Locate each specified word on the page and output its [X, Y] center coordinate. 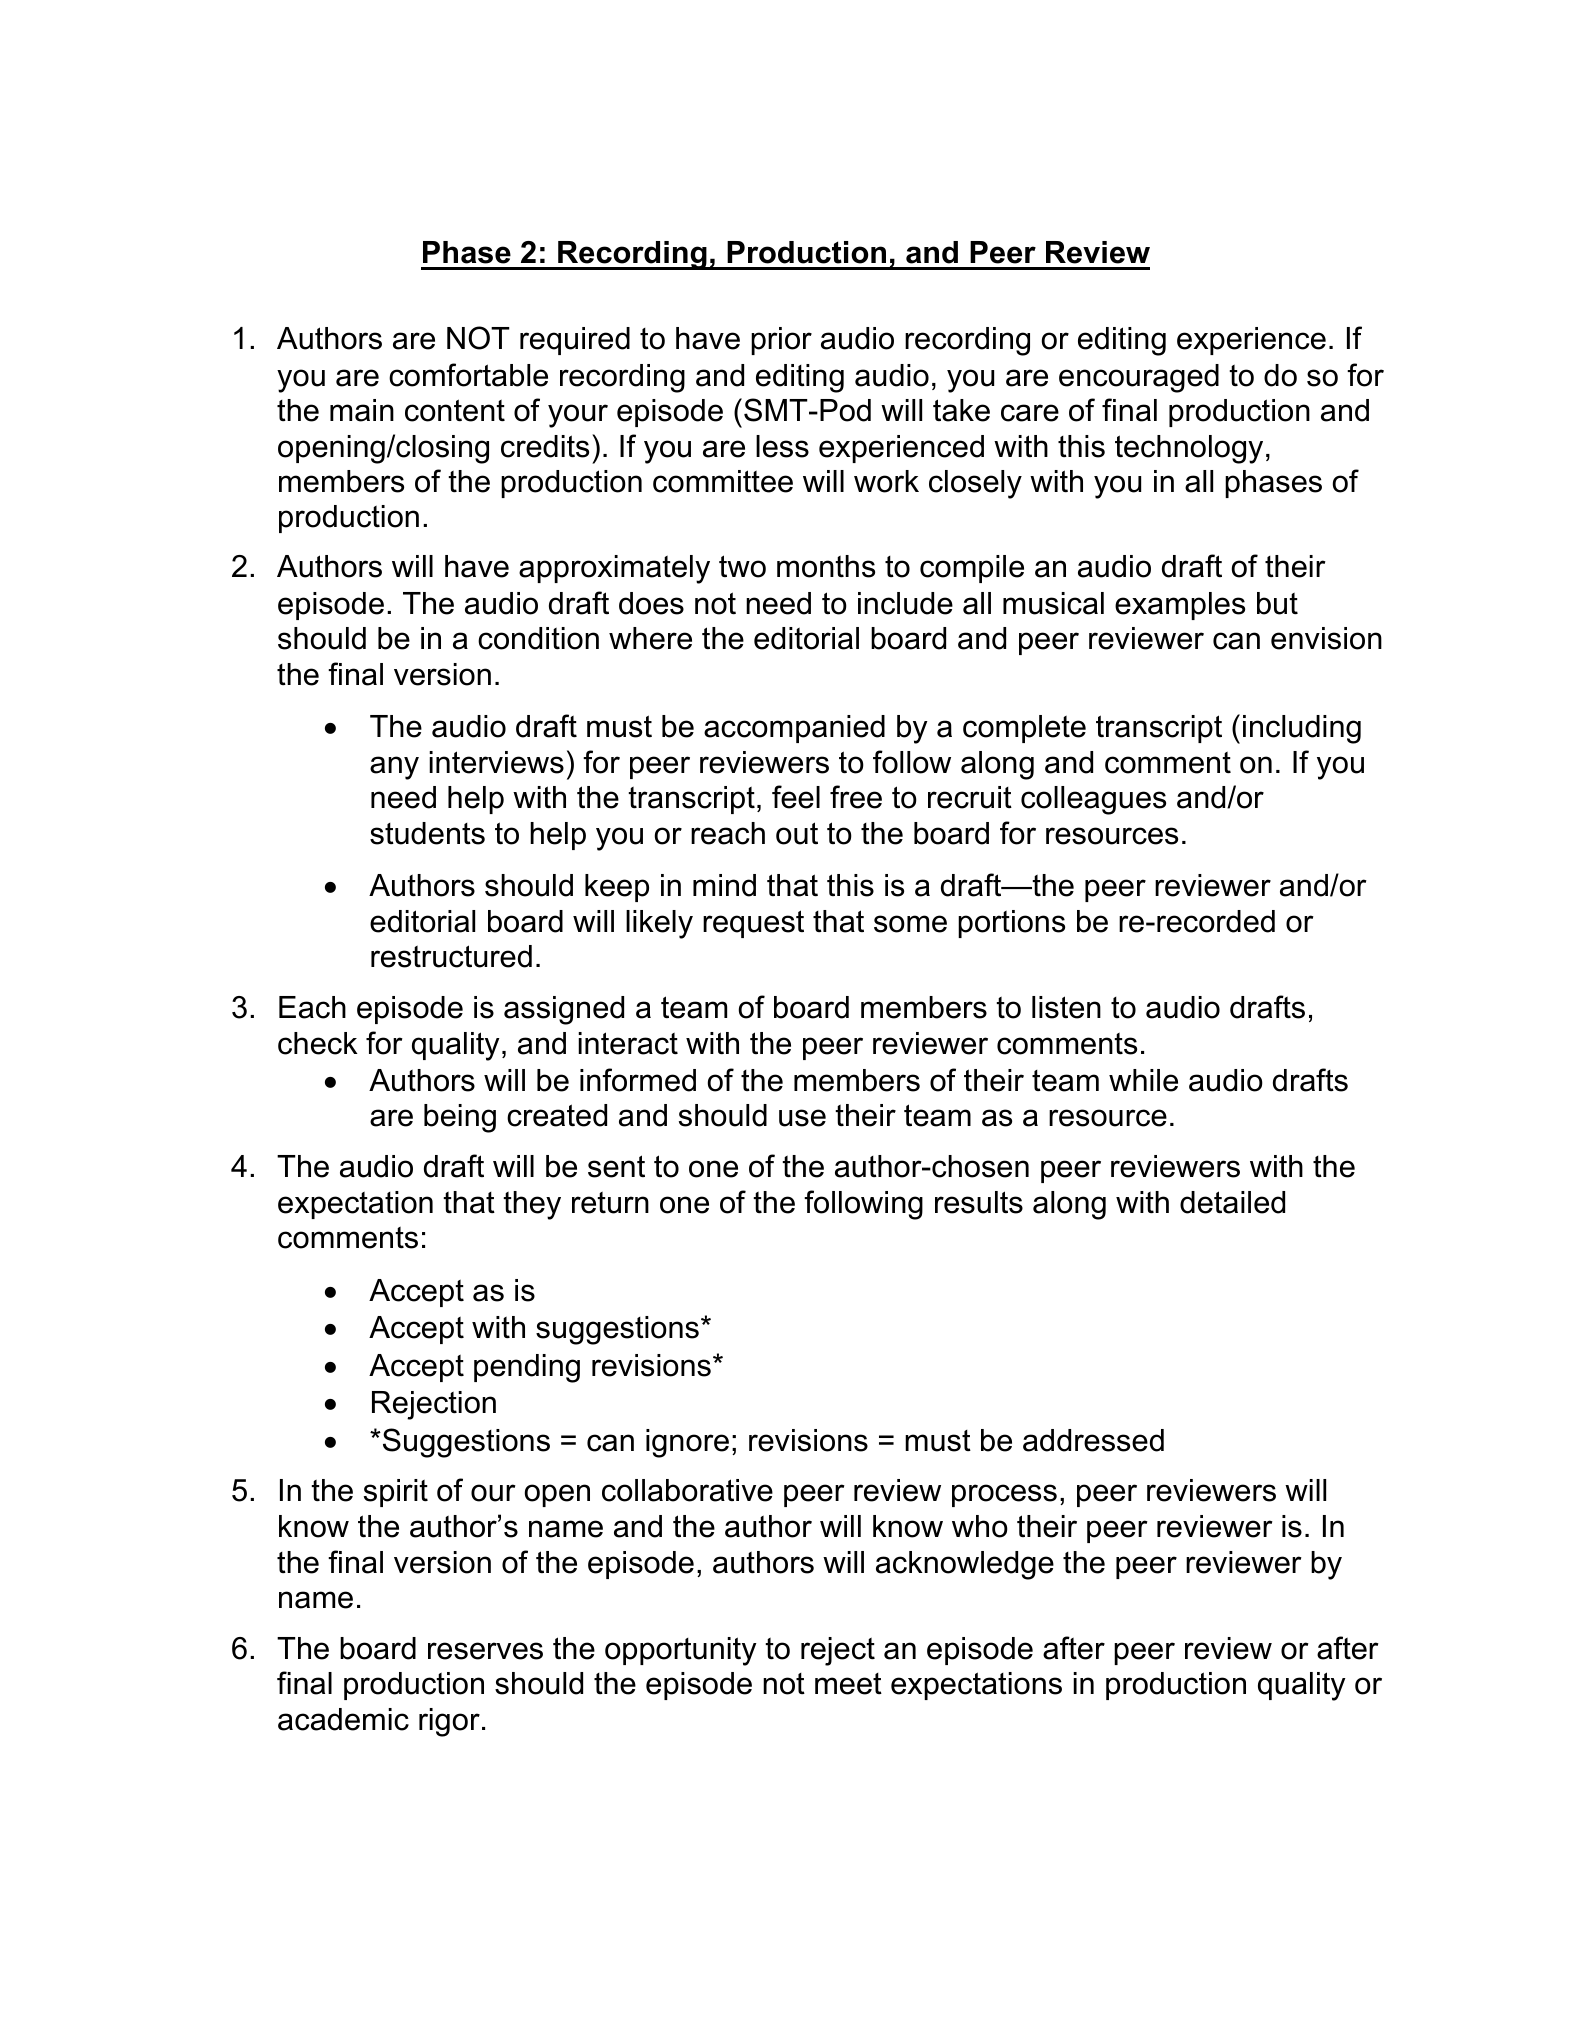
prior [781, 341]
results [979, 1202]
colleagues [1093, 800]
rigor [449, 1722]
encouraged [1139, 378]
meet [848, 1684]
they [532, 1205]
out [797, 833]
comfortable [468, 375]
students [427, 833]
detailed [1232, 1202]
